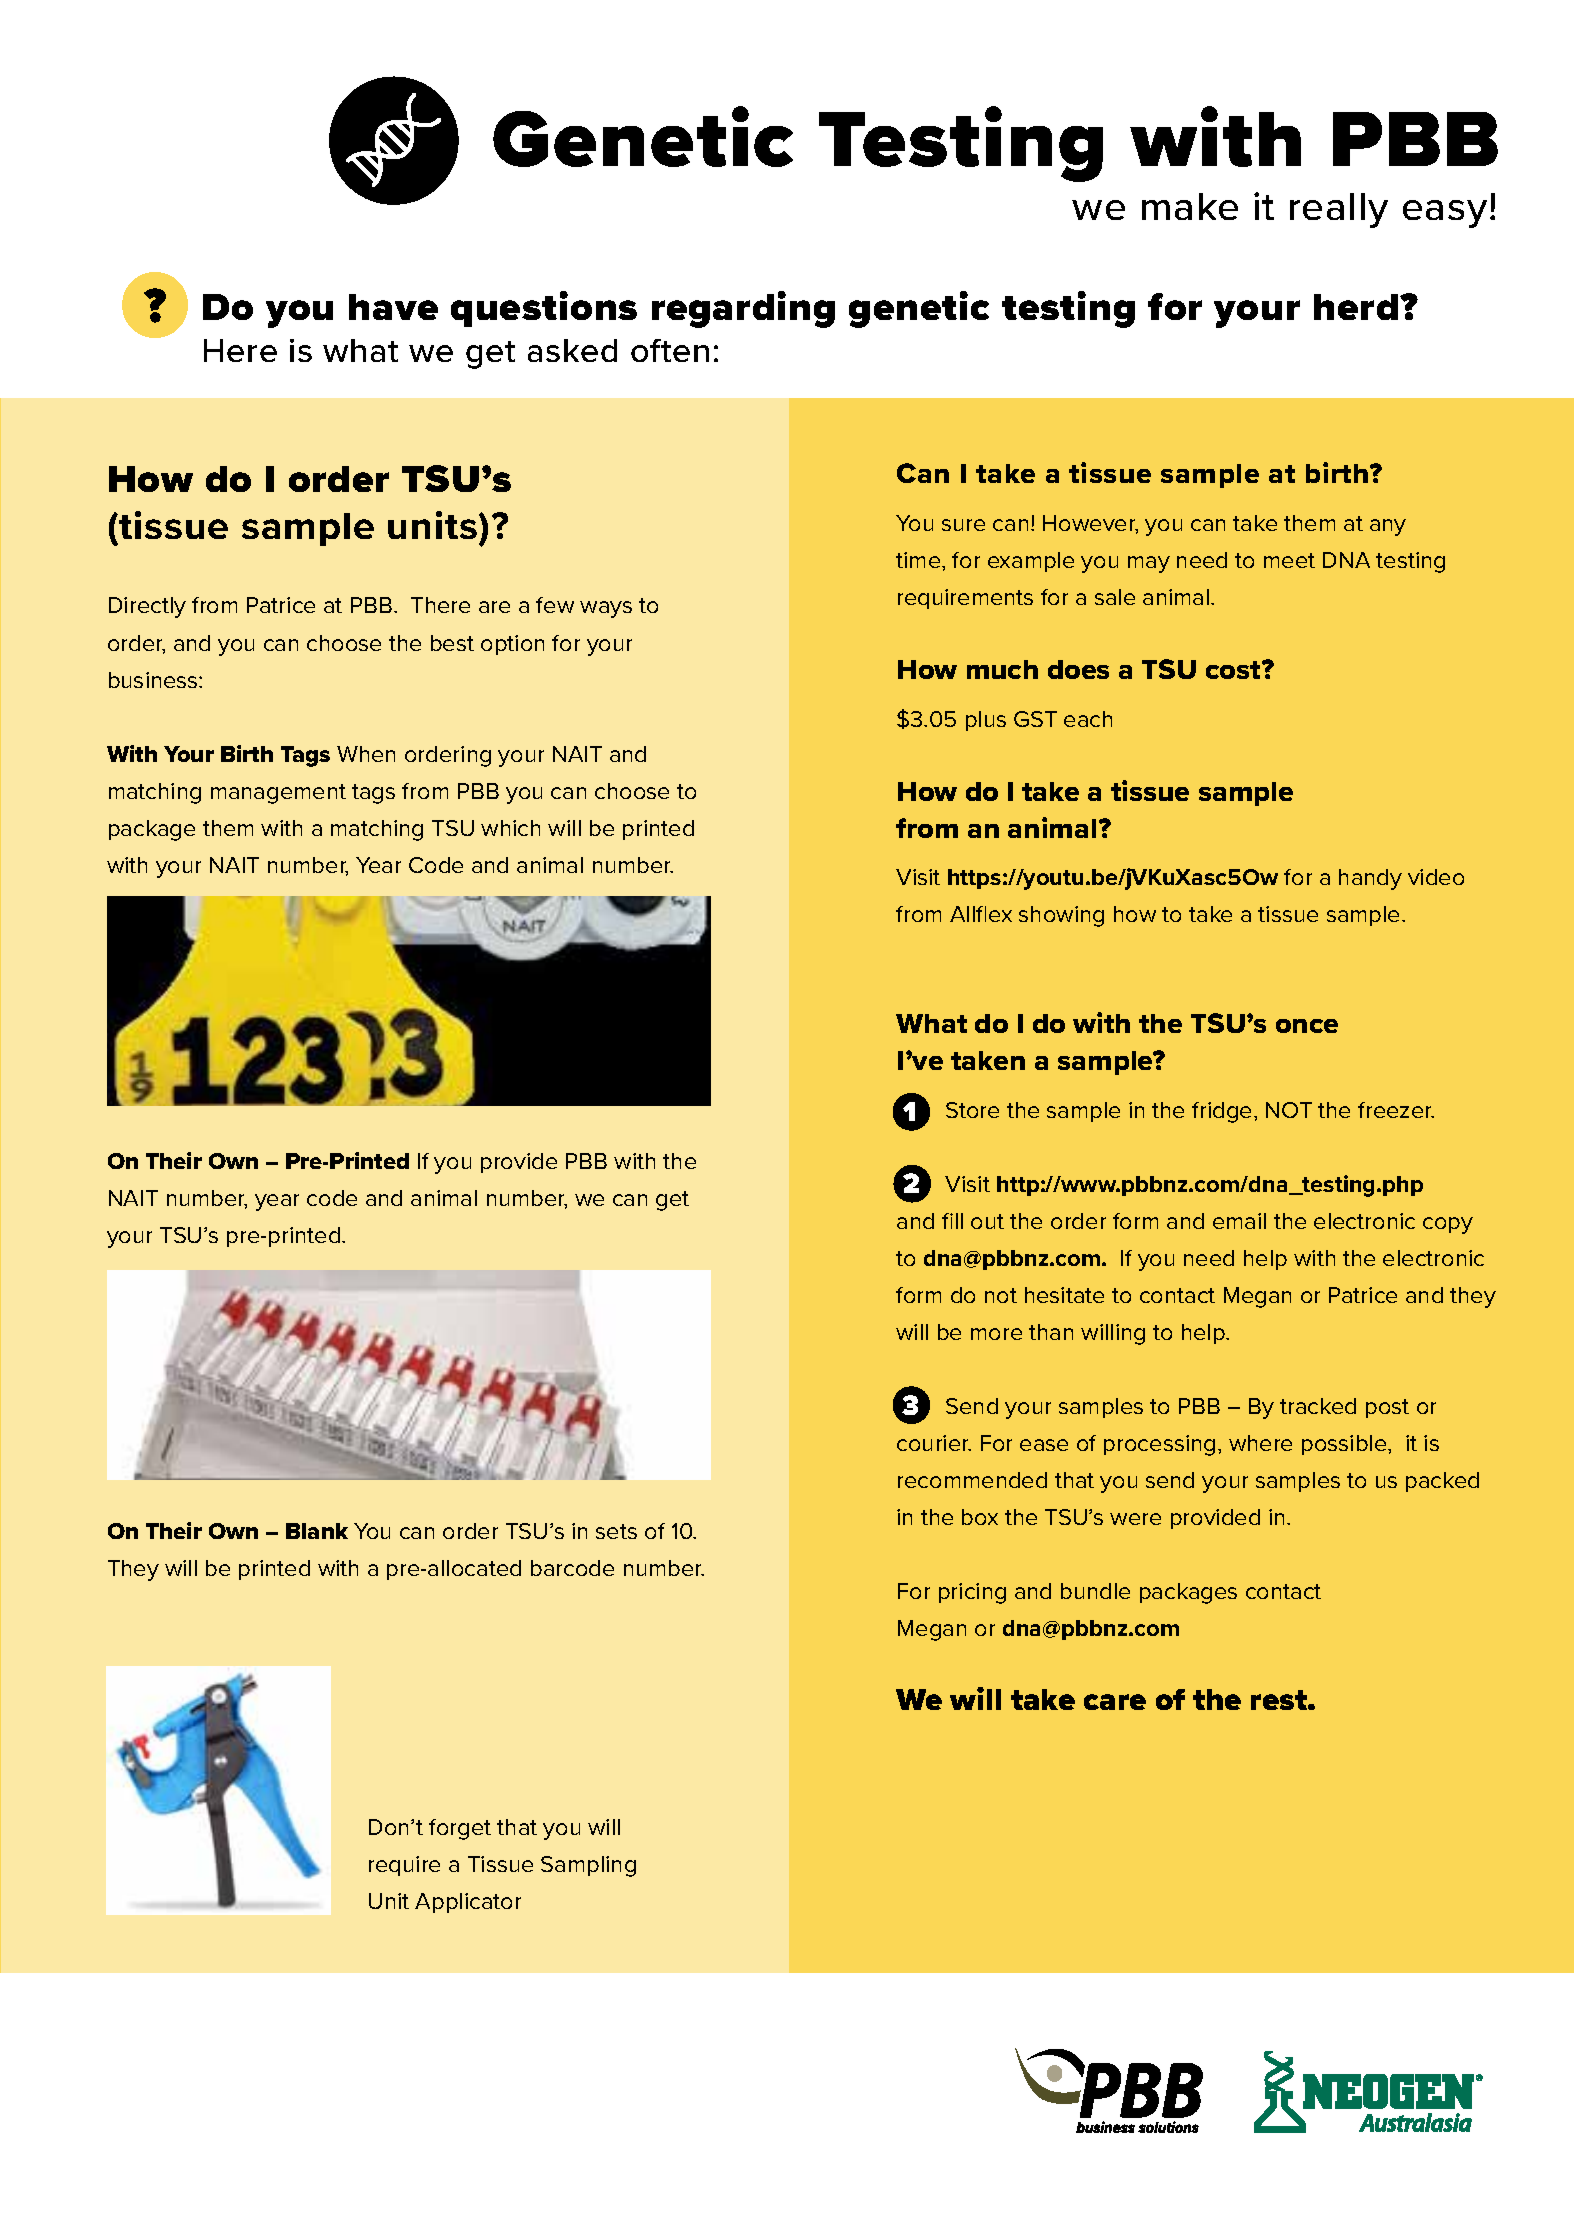  What do you see at coordinates (1061, 916) in the screenshot?
I see `showing` at bounding box center [1061, 916].
